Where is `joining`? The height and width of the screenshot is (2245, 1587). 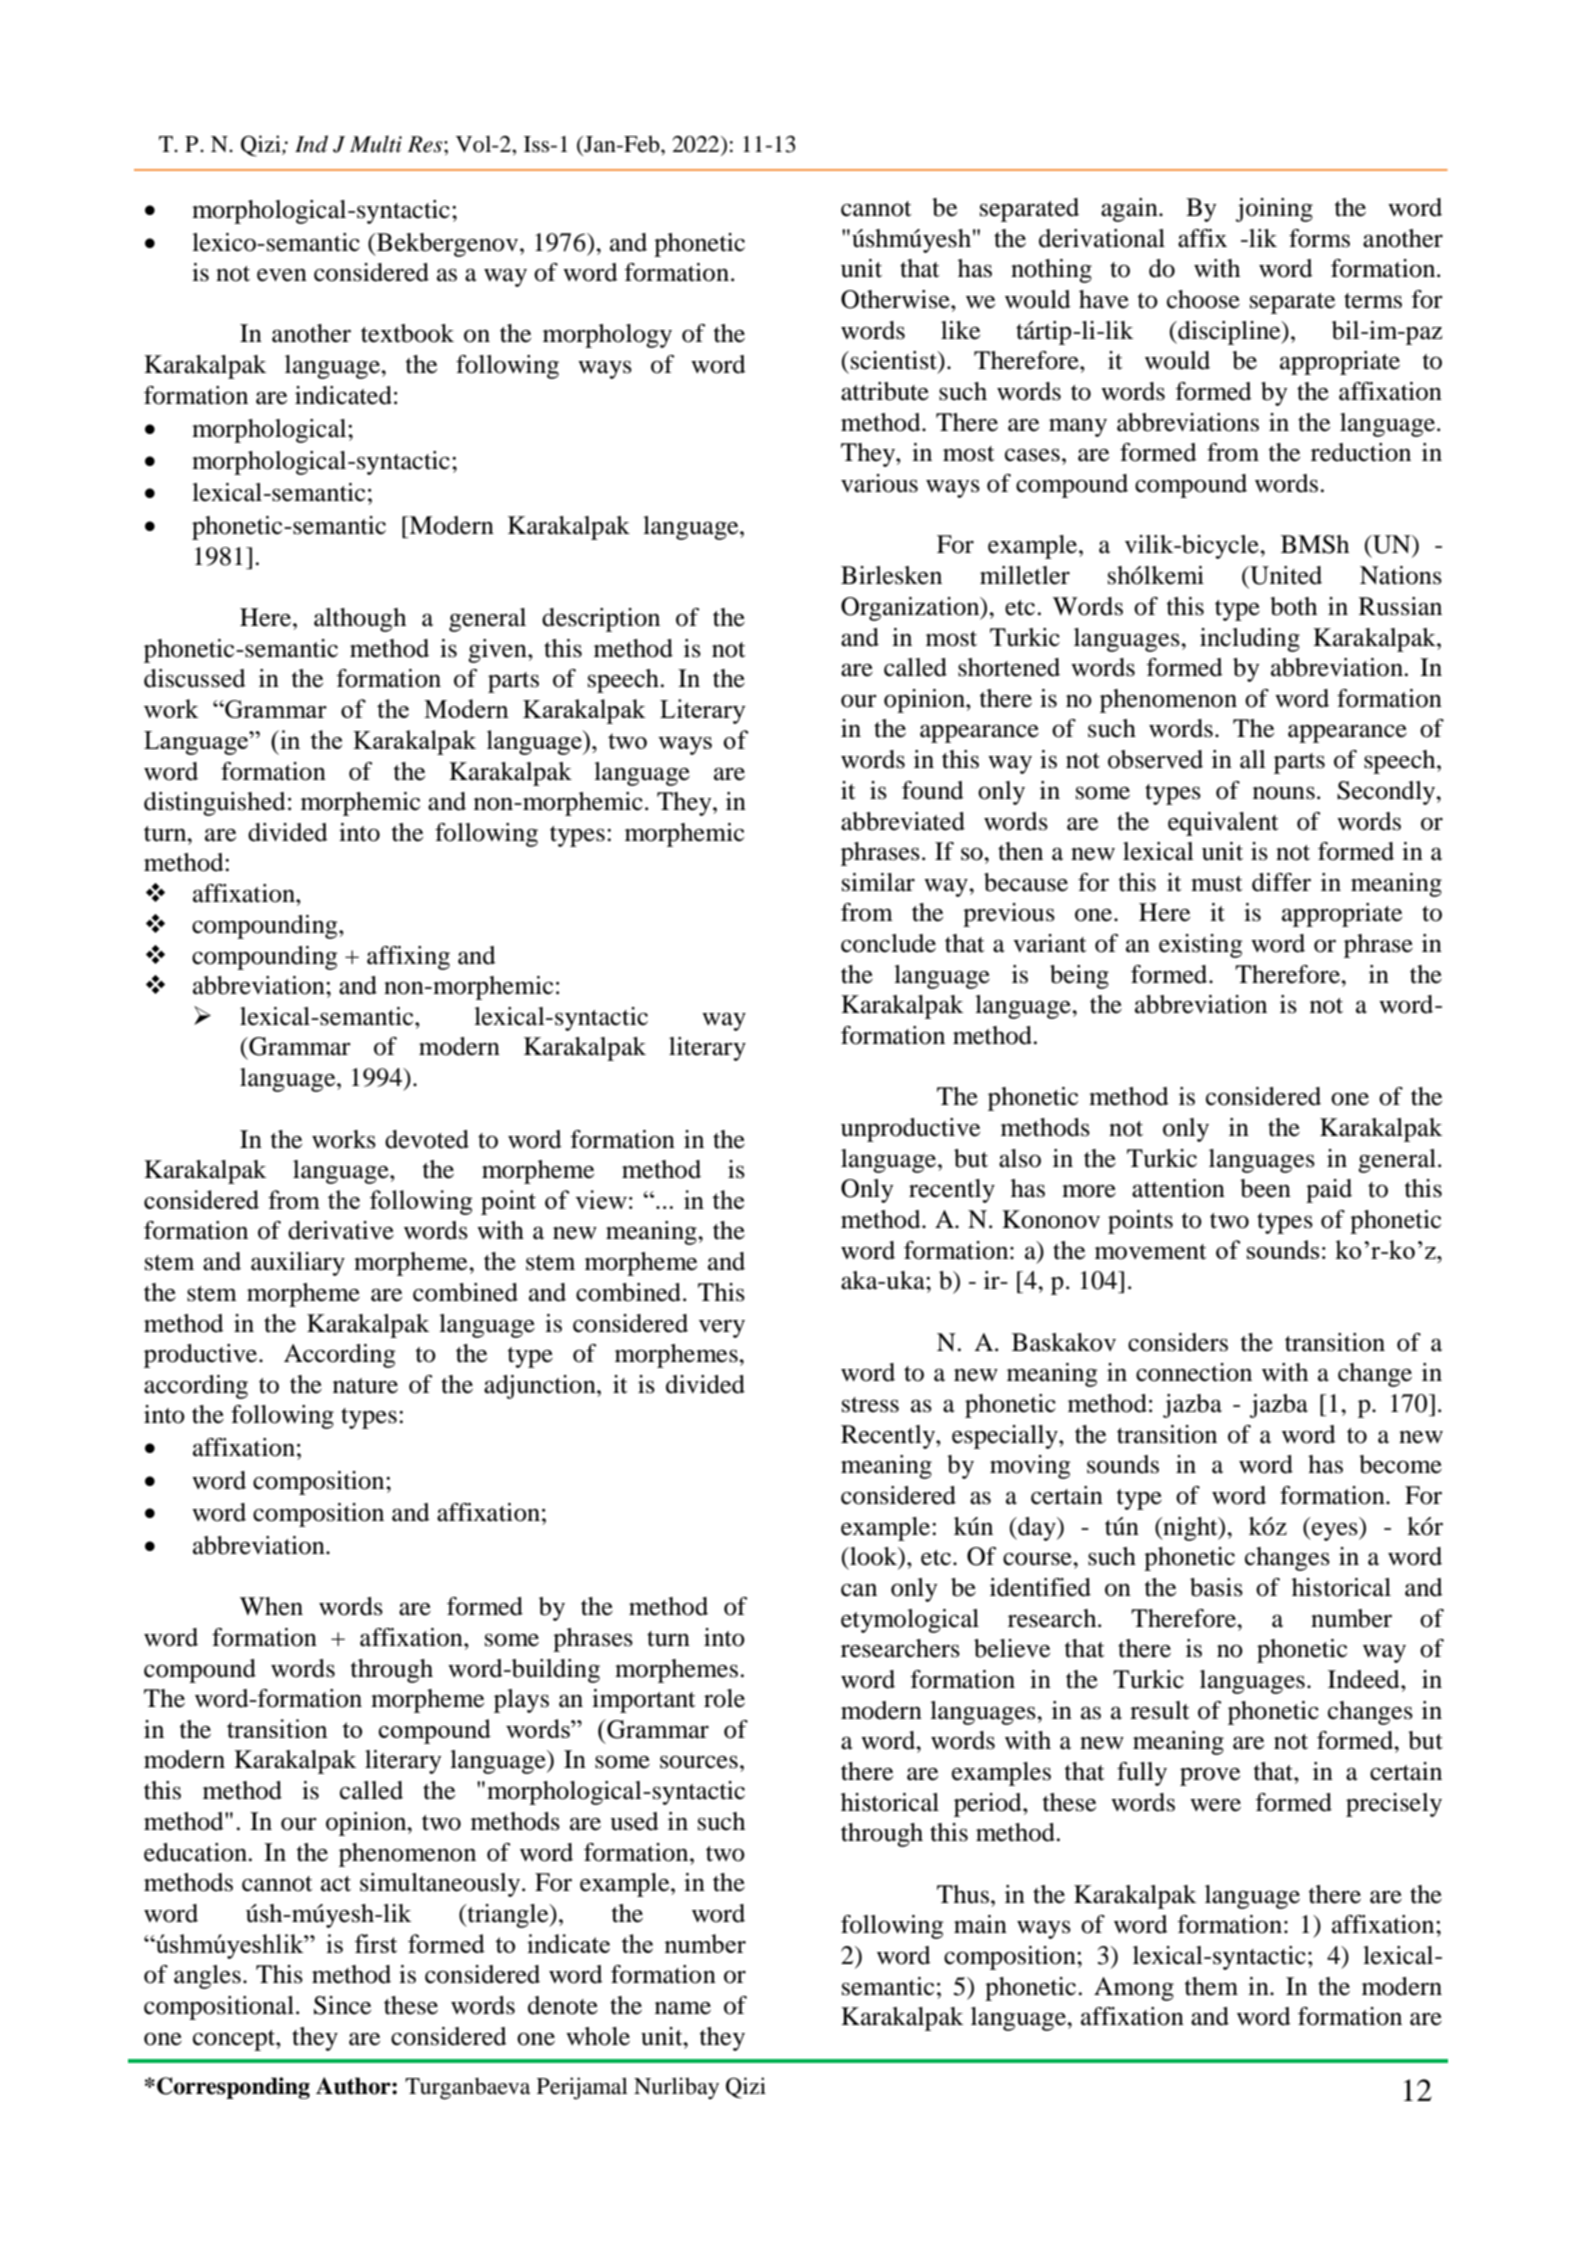 joining is located at coordinates (1274, 210).
